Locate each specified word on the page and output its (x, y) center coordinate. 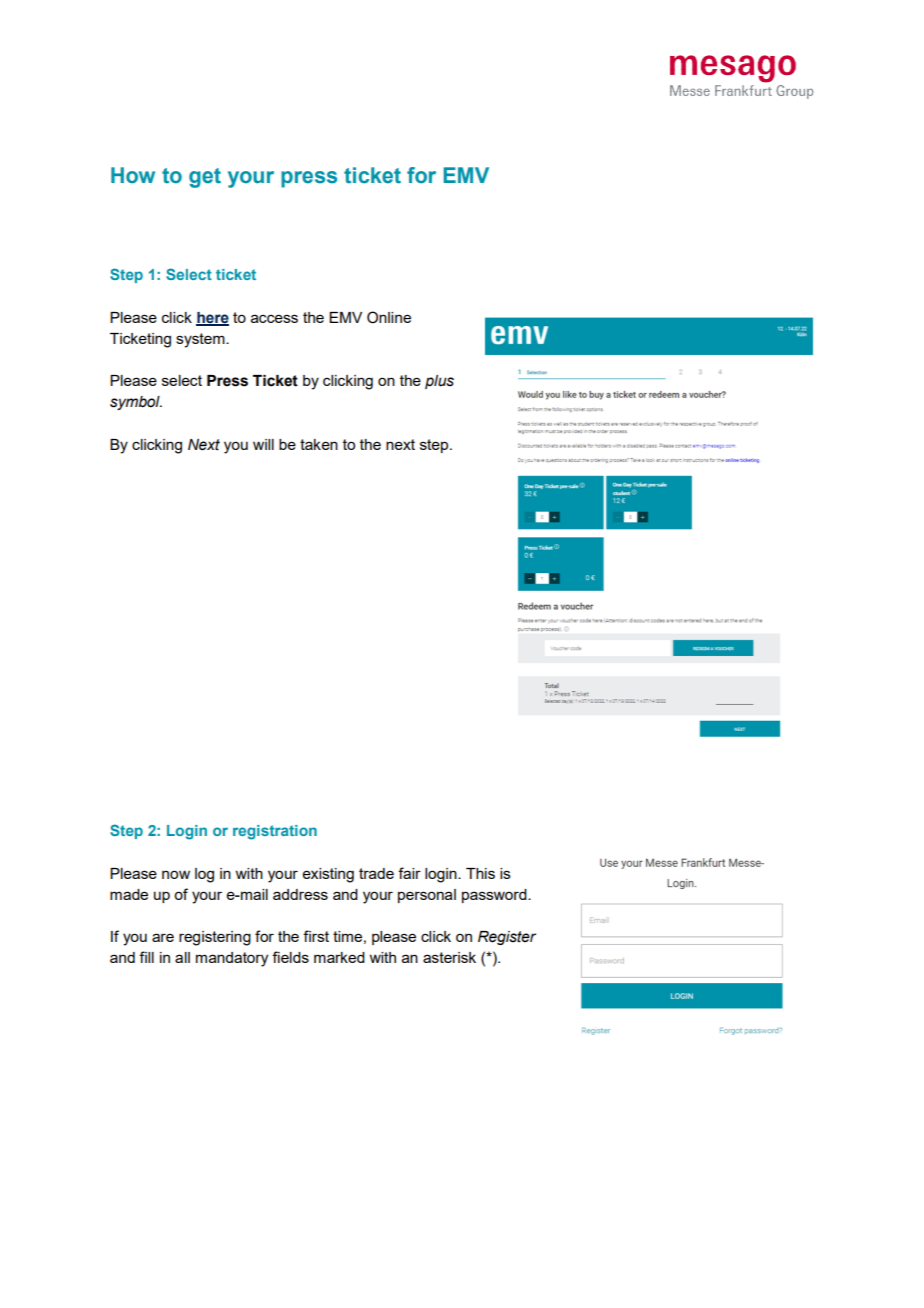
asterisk (449, 957)
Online (389, 317)
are (163, 937)
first (316, 936)
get (205, 178)
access (274, 318)
